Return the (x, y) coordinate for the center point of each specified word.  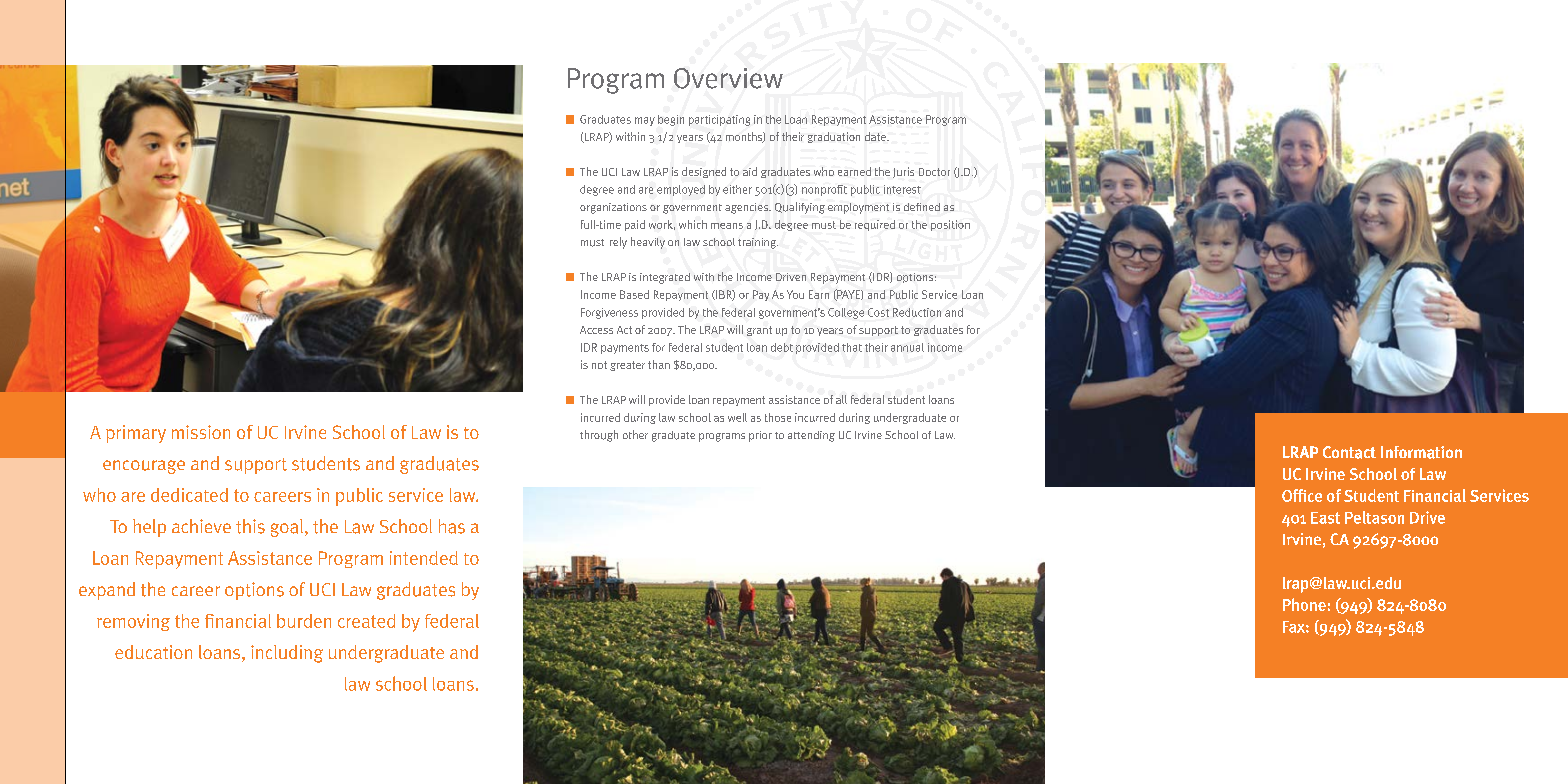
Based (634, 294)
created (366, 621)
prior (760, 436)
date (876, 136)
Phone (1304, 604)
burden (304, 621)
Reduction (917, 312)
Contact (1349, 452)
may (645, 121)
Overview (728, 78)
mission (201, 432)
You (795, 294)
